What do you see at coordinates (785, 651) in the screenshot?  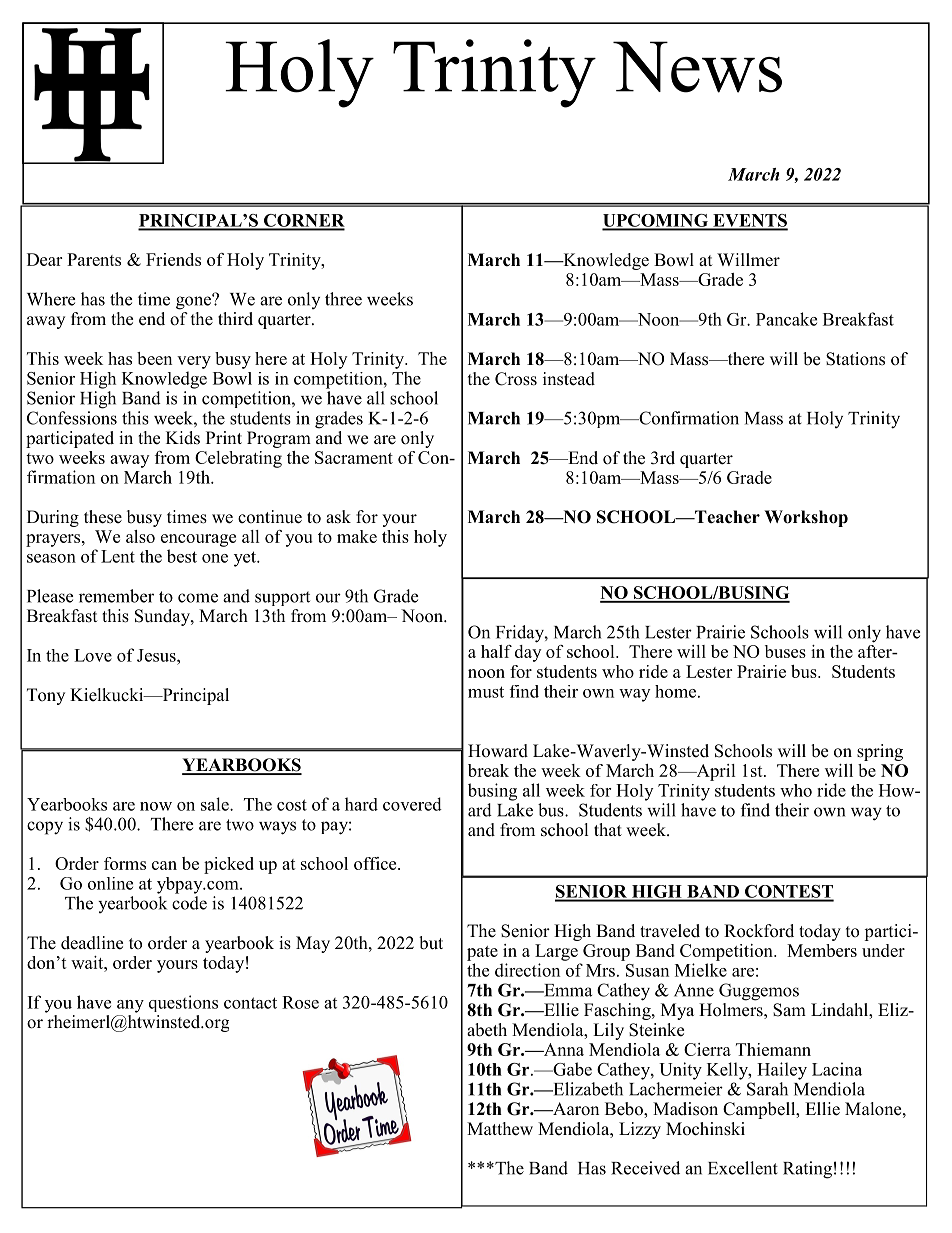 I see `buses` at bounding box center [785, 651].
